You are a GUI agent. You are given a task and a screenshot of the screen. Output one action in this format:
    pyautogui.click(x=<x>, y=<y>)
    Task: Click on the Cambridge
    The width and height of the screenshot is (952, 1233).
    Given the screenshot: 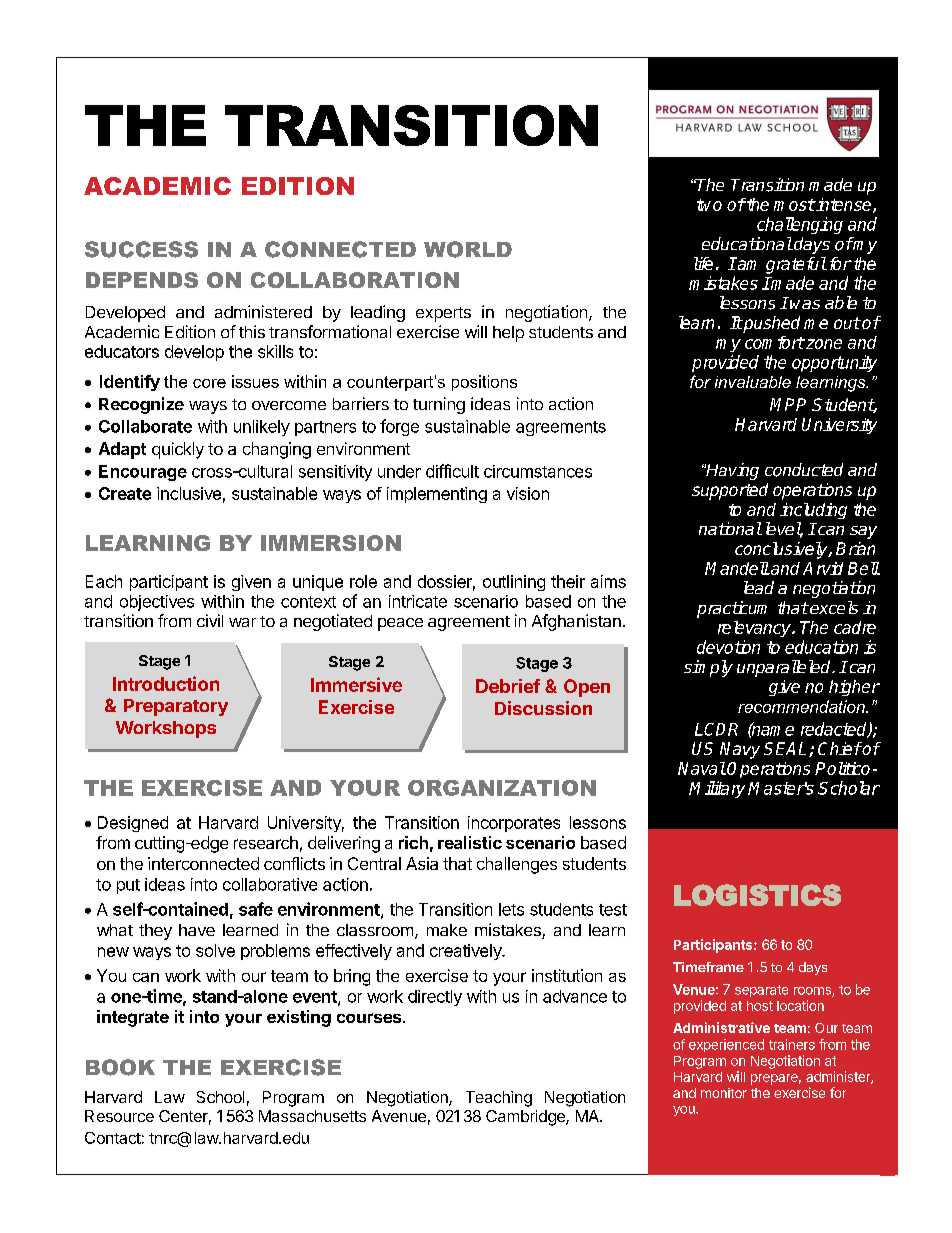 What is the action you would take?
    pyautogui.click(x=526, y=1118)
